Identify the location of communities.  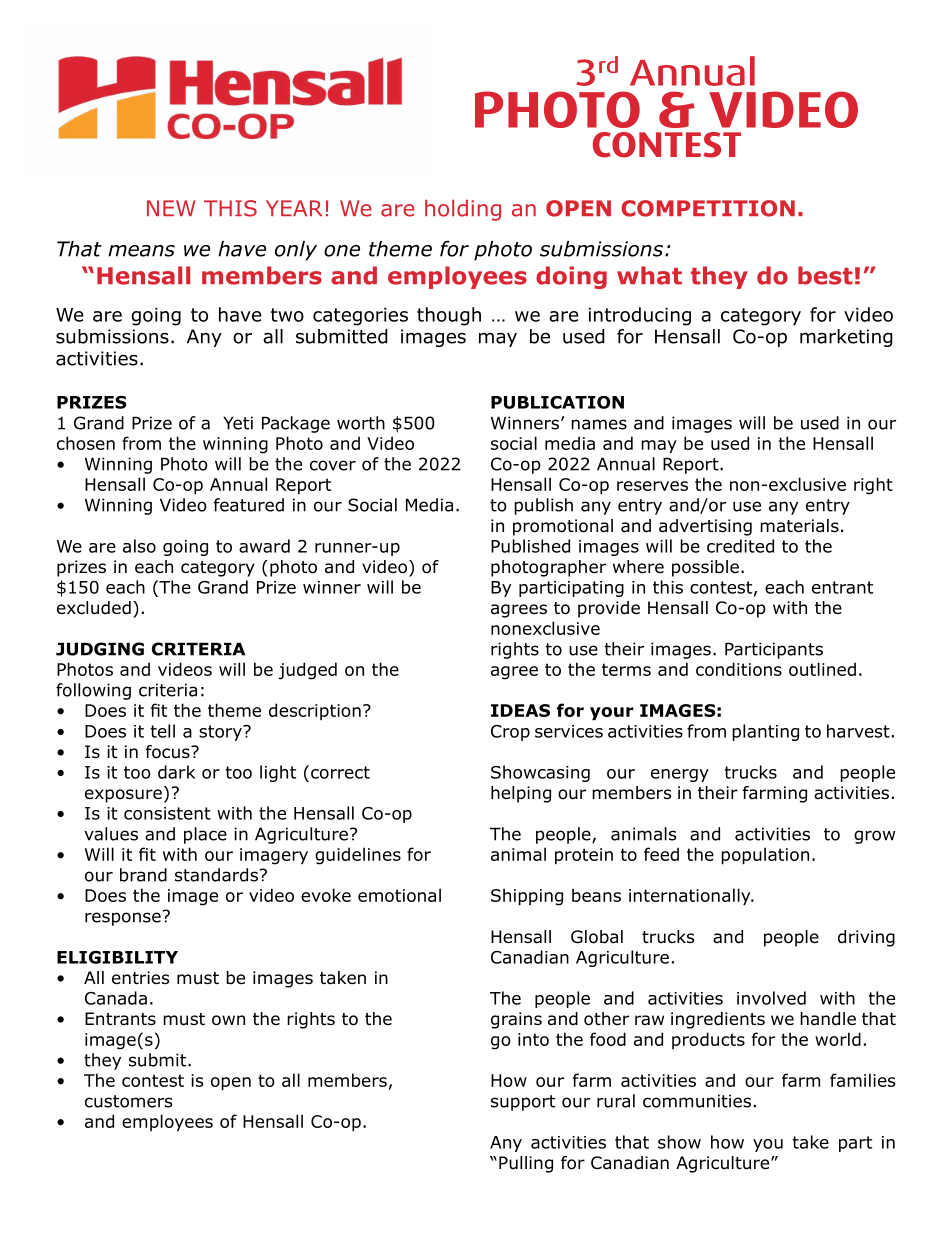
(697, 1101).
